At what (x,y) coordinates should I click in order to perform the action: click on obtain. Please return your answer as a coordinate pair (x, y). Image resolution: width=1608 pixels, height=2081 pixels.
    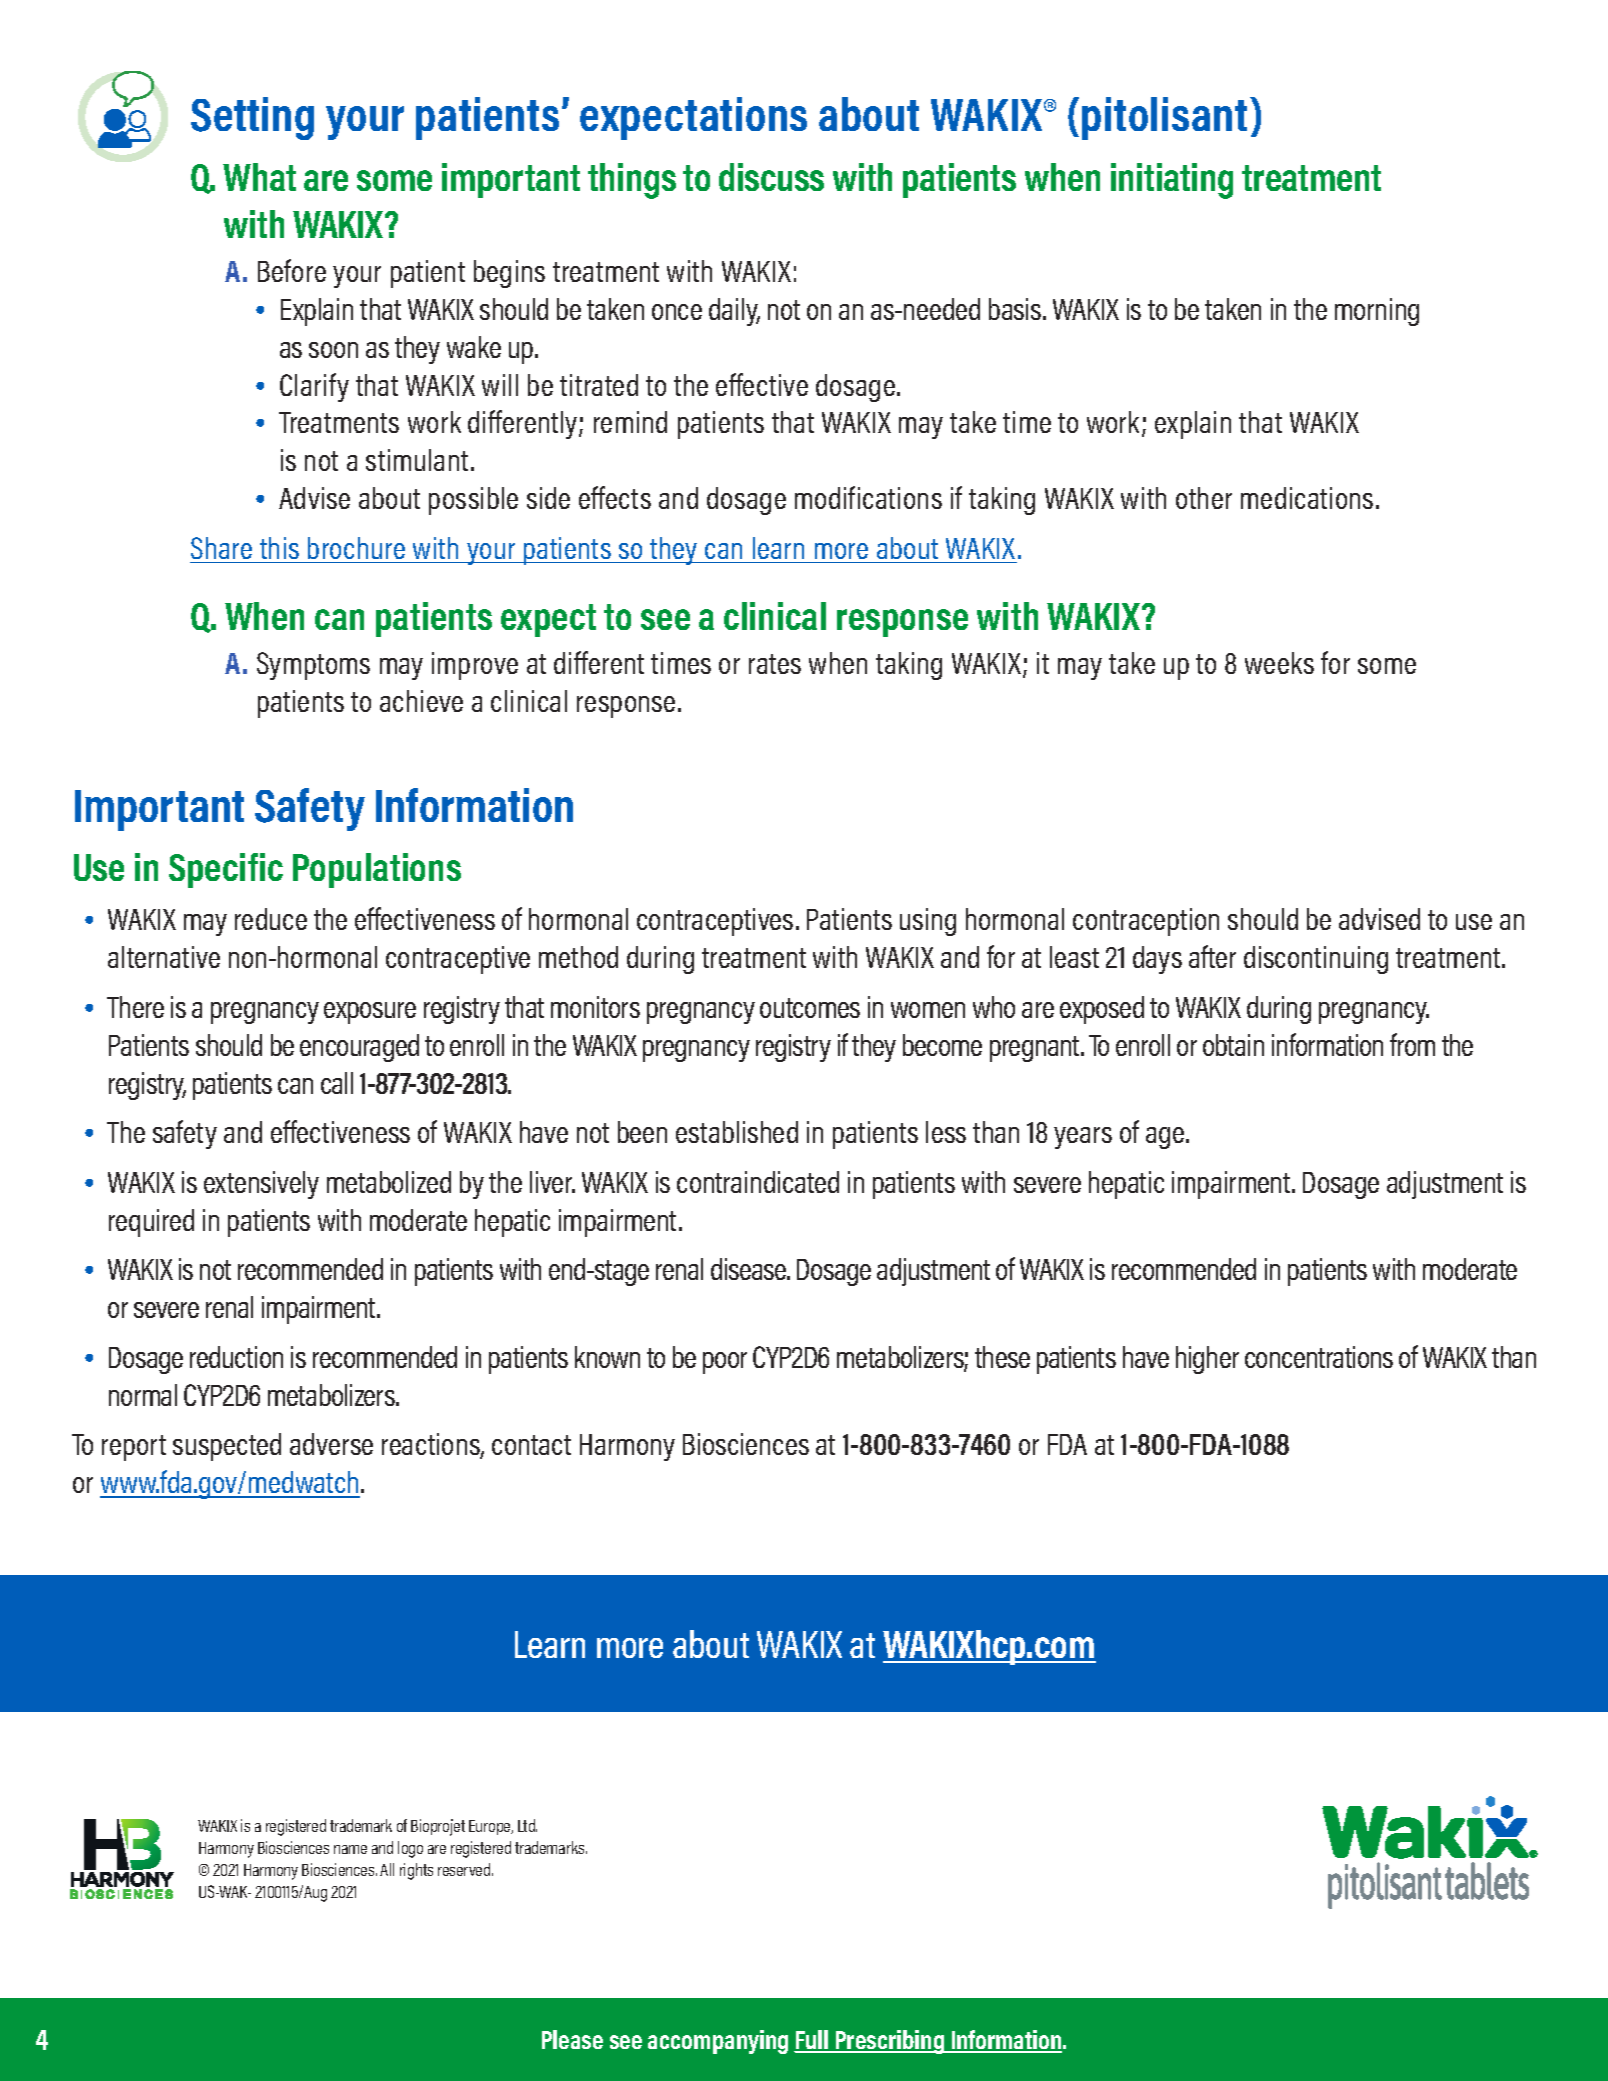
    Looking at the image, I should click on (1233, 1045).
